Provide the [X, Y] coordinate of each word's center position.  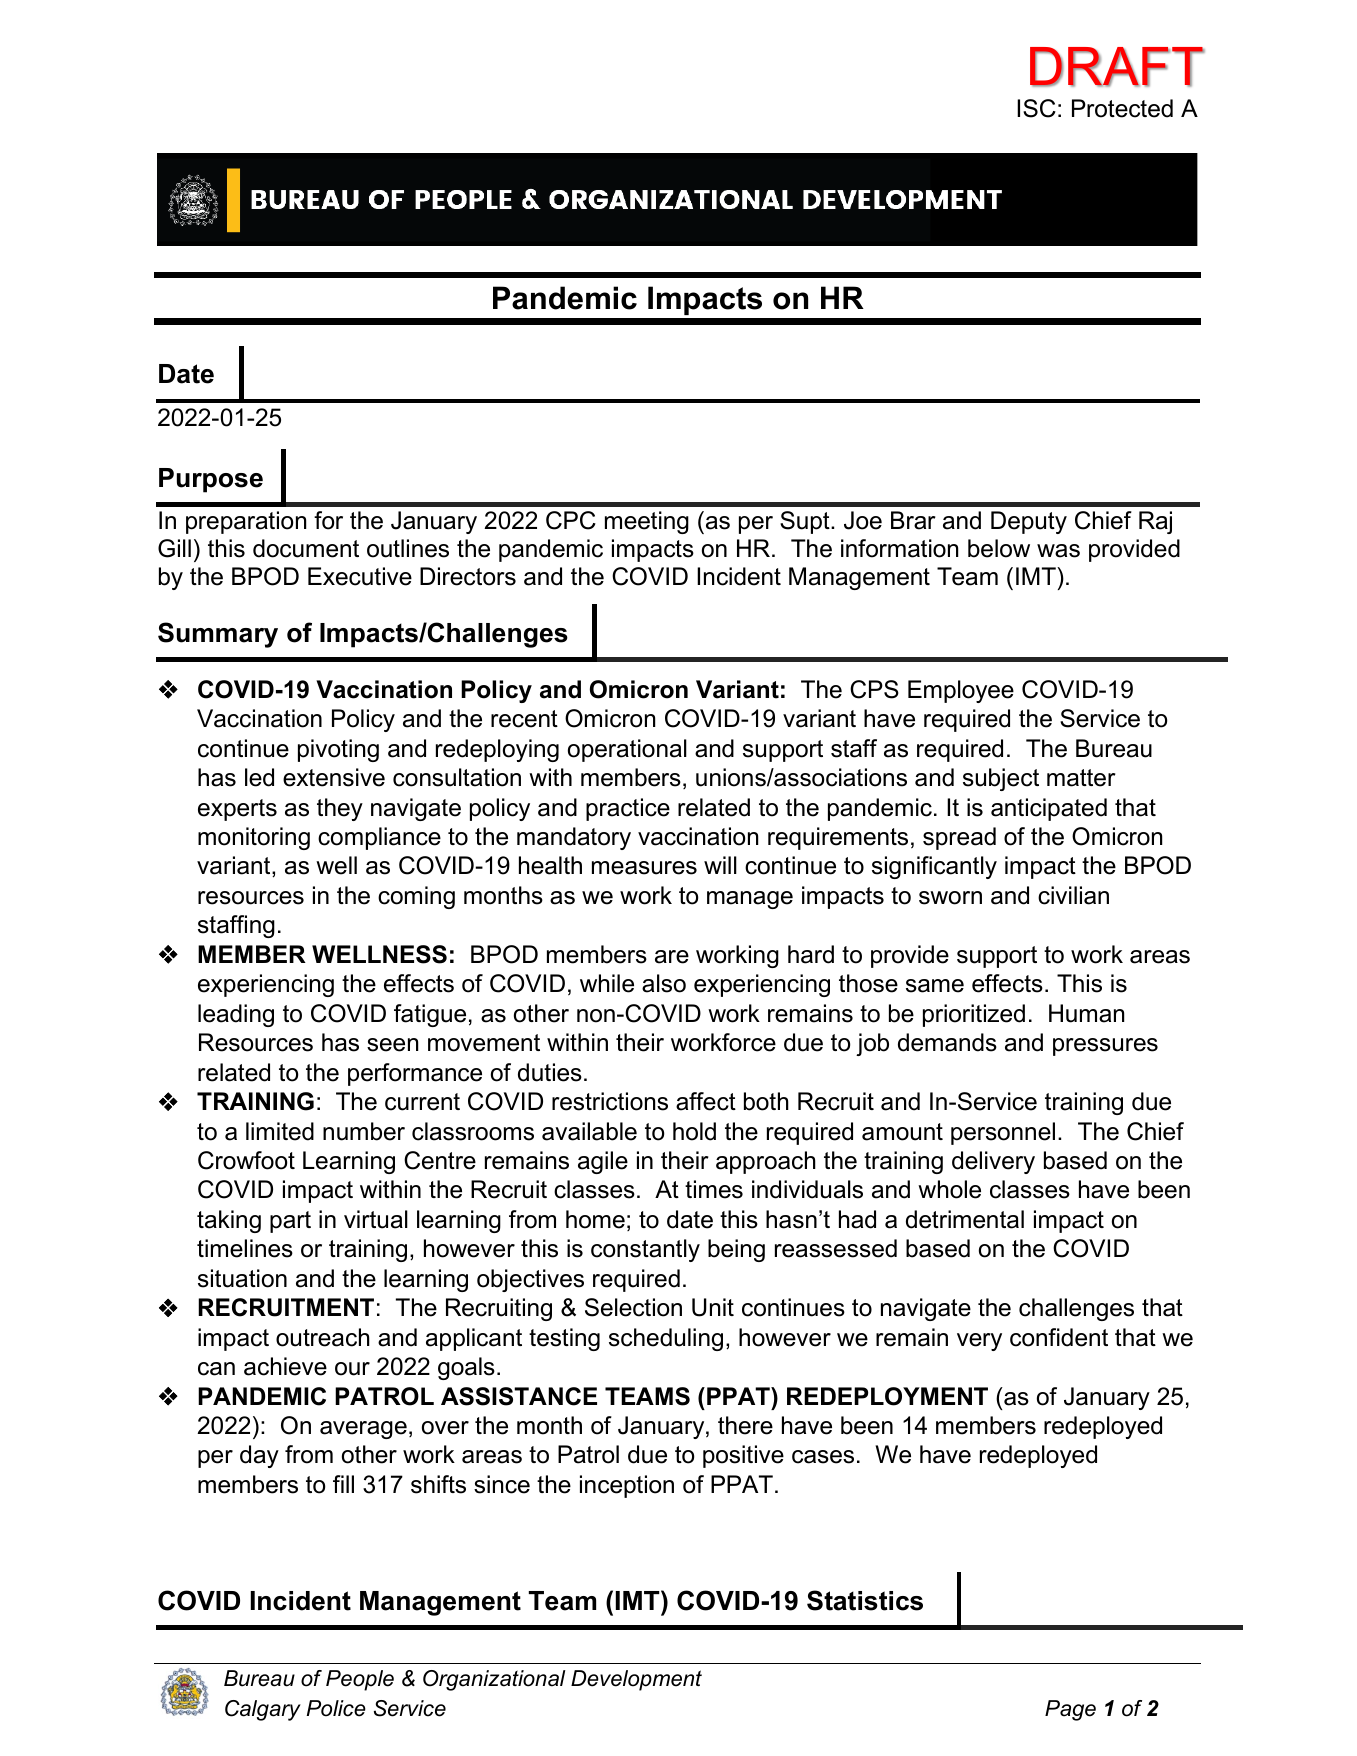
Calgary [263, 1710]
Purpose [211, 480]
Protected [1122, 108]
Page [1070, 1710]
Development [636, 1680]
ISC [1036, 108]
